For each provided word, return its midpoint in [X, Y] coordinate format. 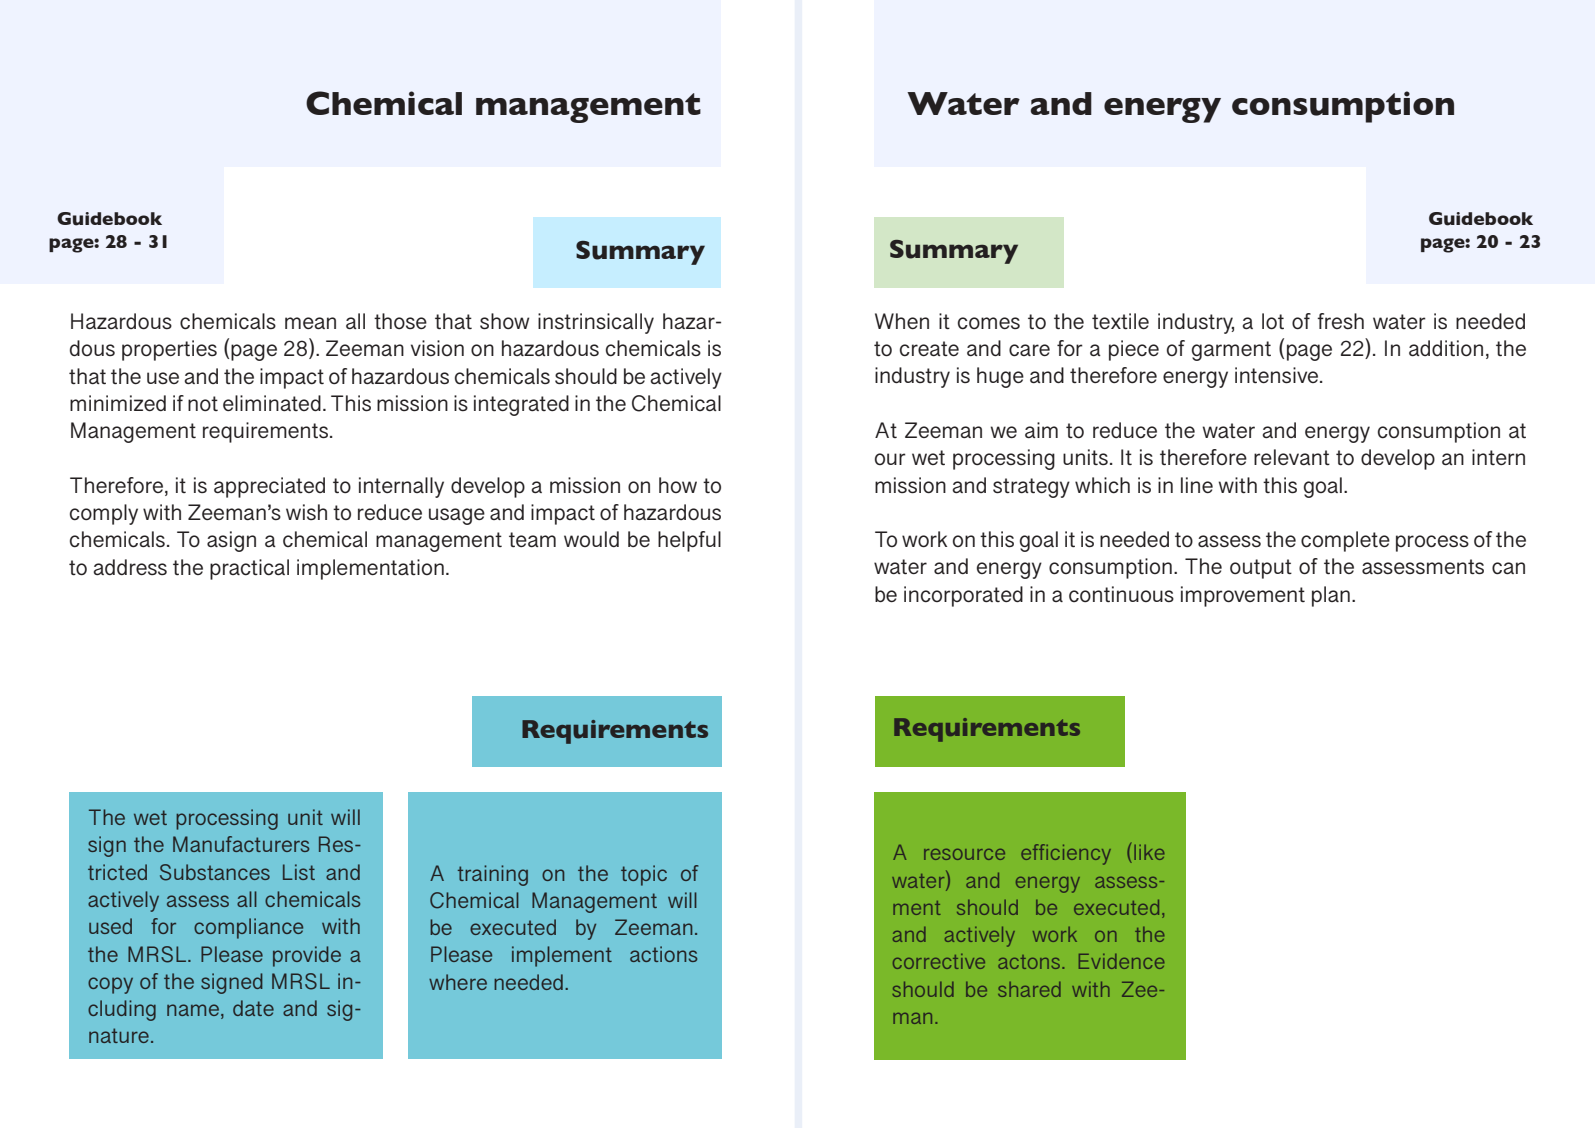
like [1149, 852]
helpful [689, 541]
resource [964, 854]
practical [249, 569]
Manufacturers [241, 844]
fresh [1340, 321]
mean [310, 323]
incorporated [963, 596]
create [929, 349]
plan [1331, 596]
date [253, 1008]
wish [306, 512]
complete [1345, 541]
